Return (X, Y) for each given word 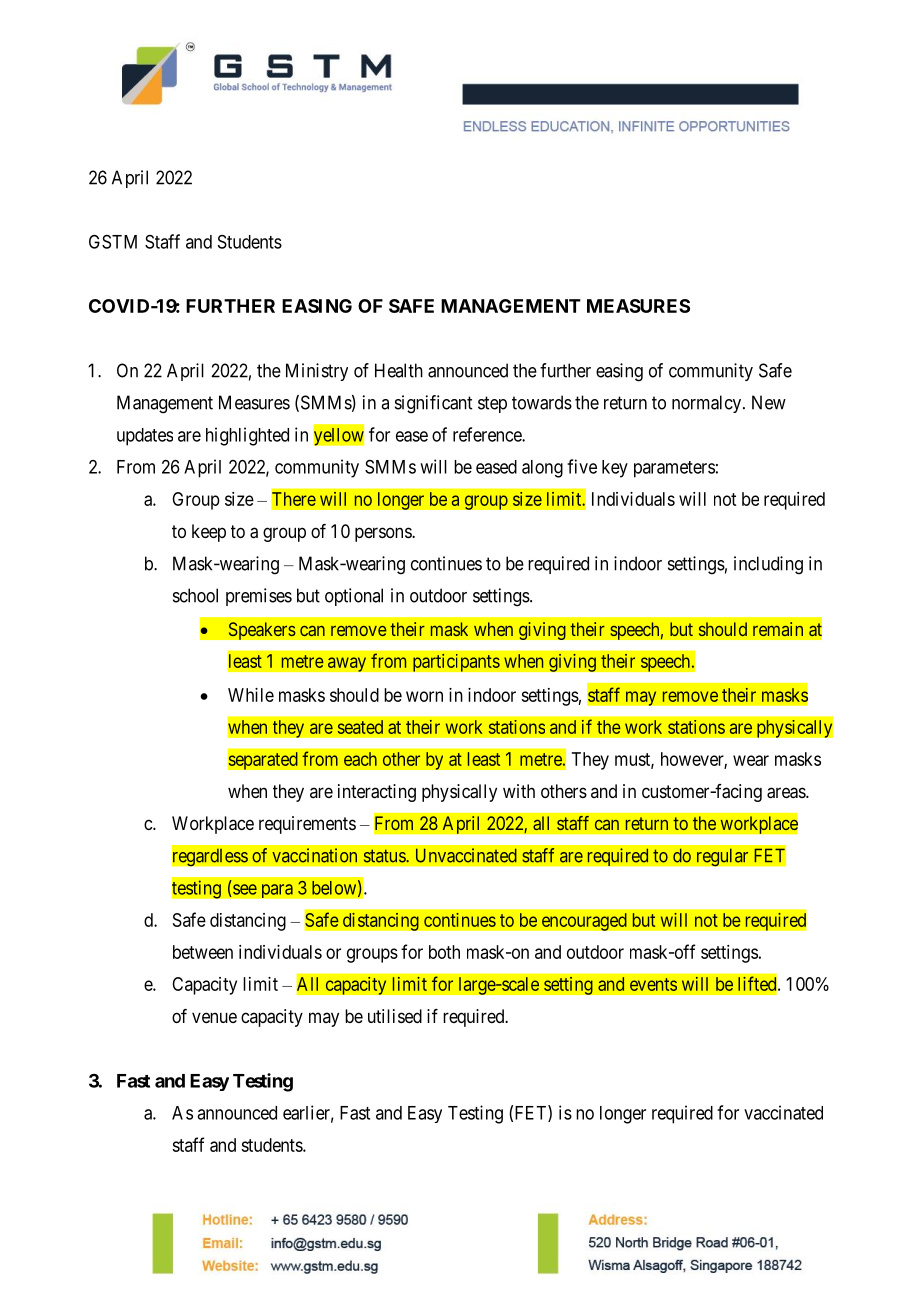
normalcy (706, 404)
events (653, 984)
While (251, 695)
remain (778, 629)
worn (424, 696)
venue (214, 1017)
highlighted (247, 436)
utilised (395, 1016)
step (492, 404)
